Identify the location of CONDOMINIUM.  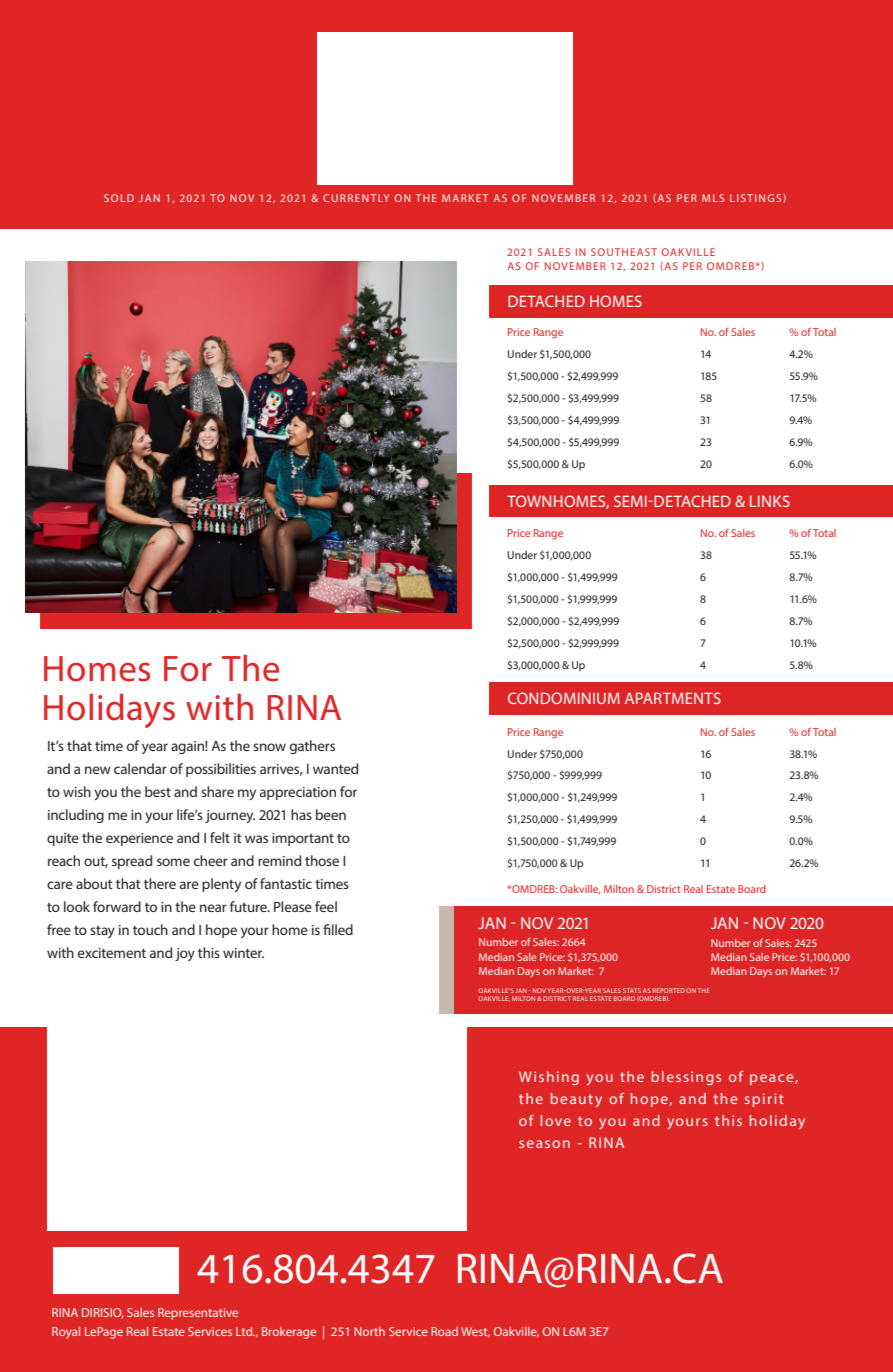
(564, 698).
